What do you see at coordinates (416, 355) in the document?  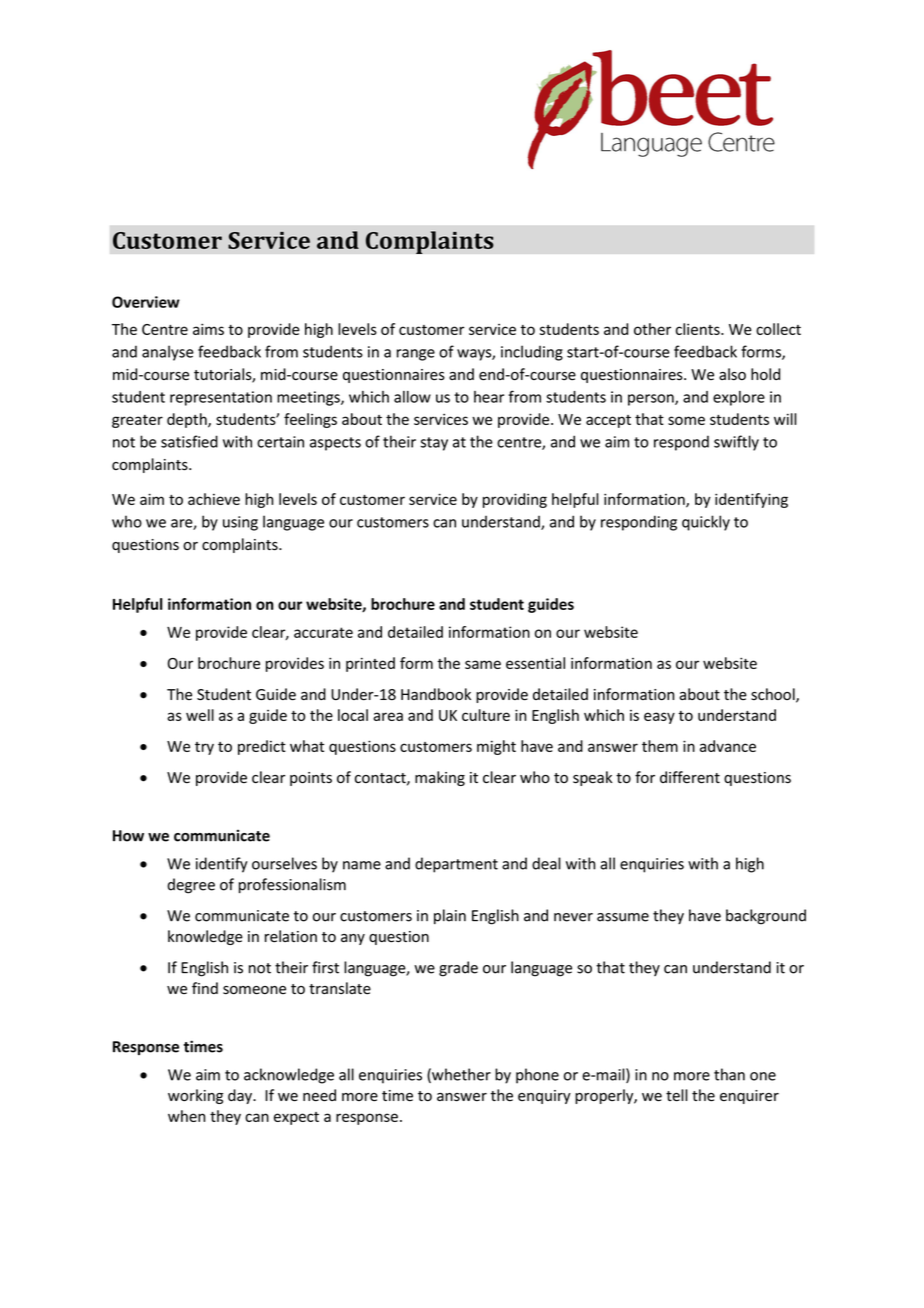 I see `range` at bounding box center [416, 355].
